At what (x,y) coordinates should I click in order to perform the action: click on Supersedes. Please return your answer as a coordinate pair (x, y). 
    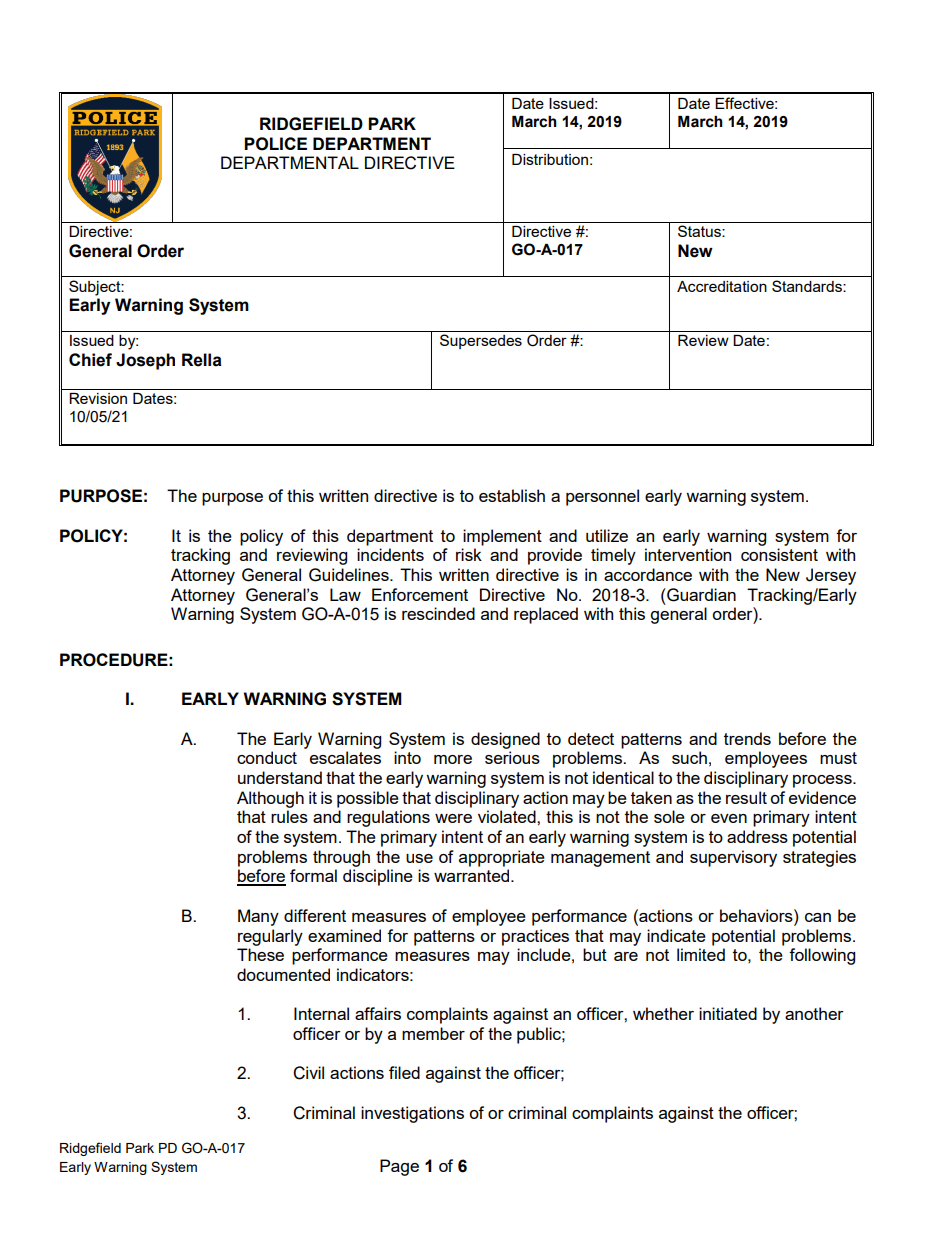
    Looking at the image, I should click on (481, 341).
